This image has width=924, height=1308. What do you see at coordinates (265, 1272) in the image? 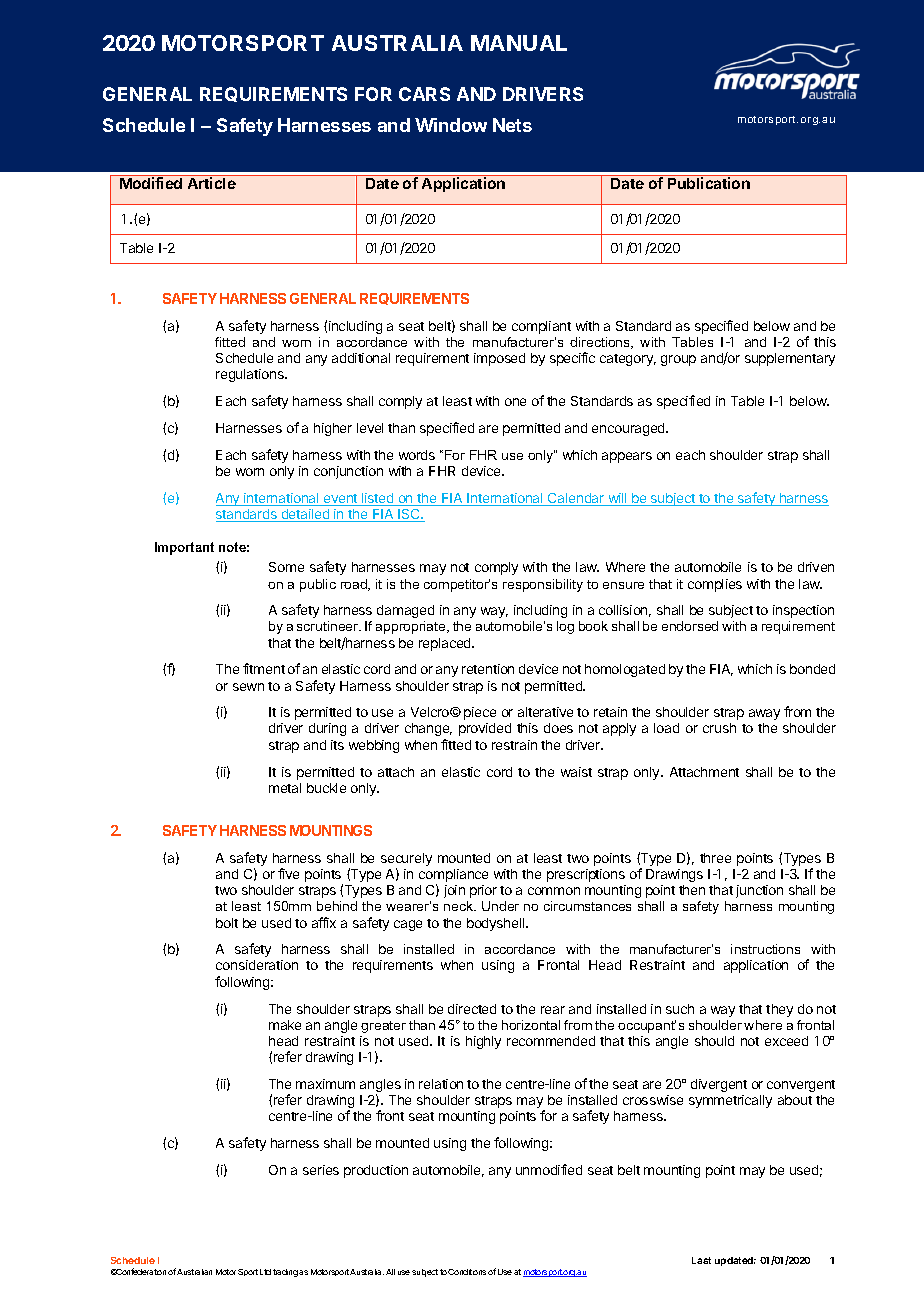
I see `Ltd` at bounding box center [265, 1272].
